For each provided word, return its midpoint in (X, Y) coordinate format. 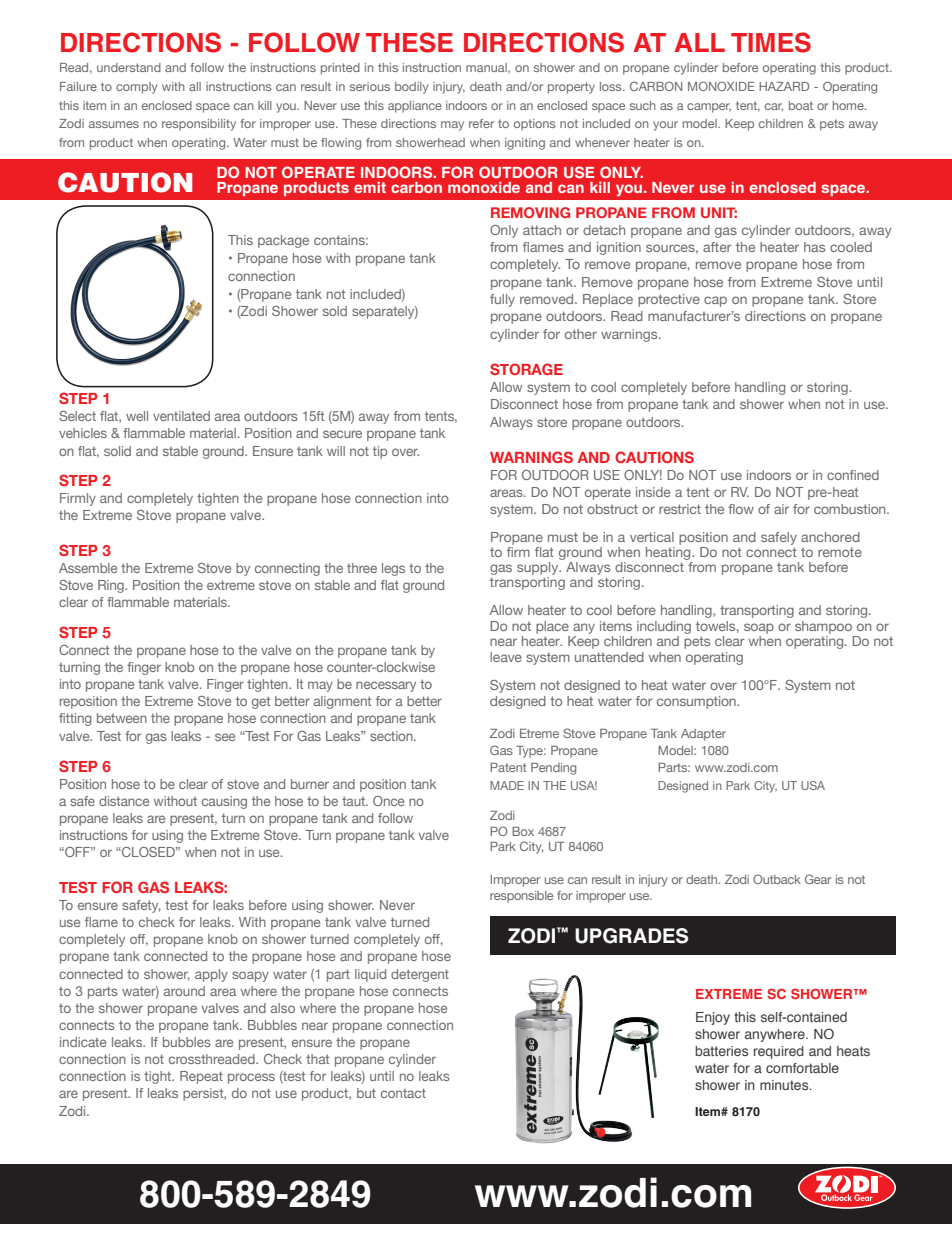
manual (487, 68)
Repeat (201, 1077)
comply (136, 88)
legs (393, 569)
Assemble (88, 568)
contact (403, 1093)
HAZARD (784, 86)
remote (840, 552)
